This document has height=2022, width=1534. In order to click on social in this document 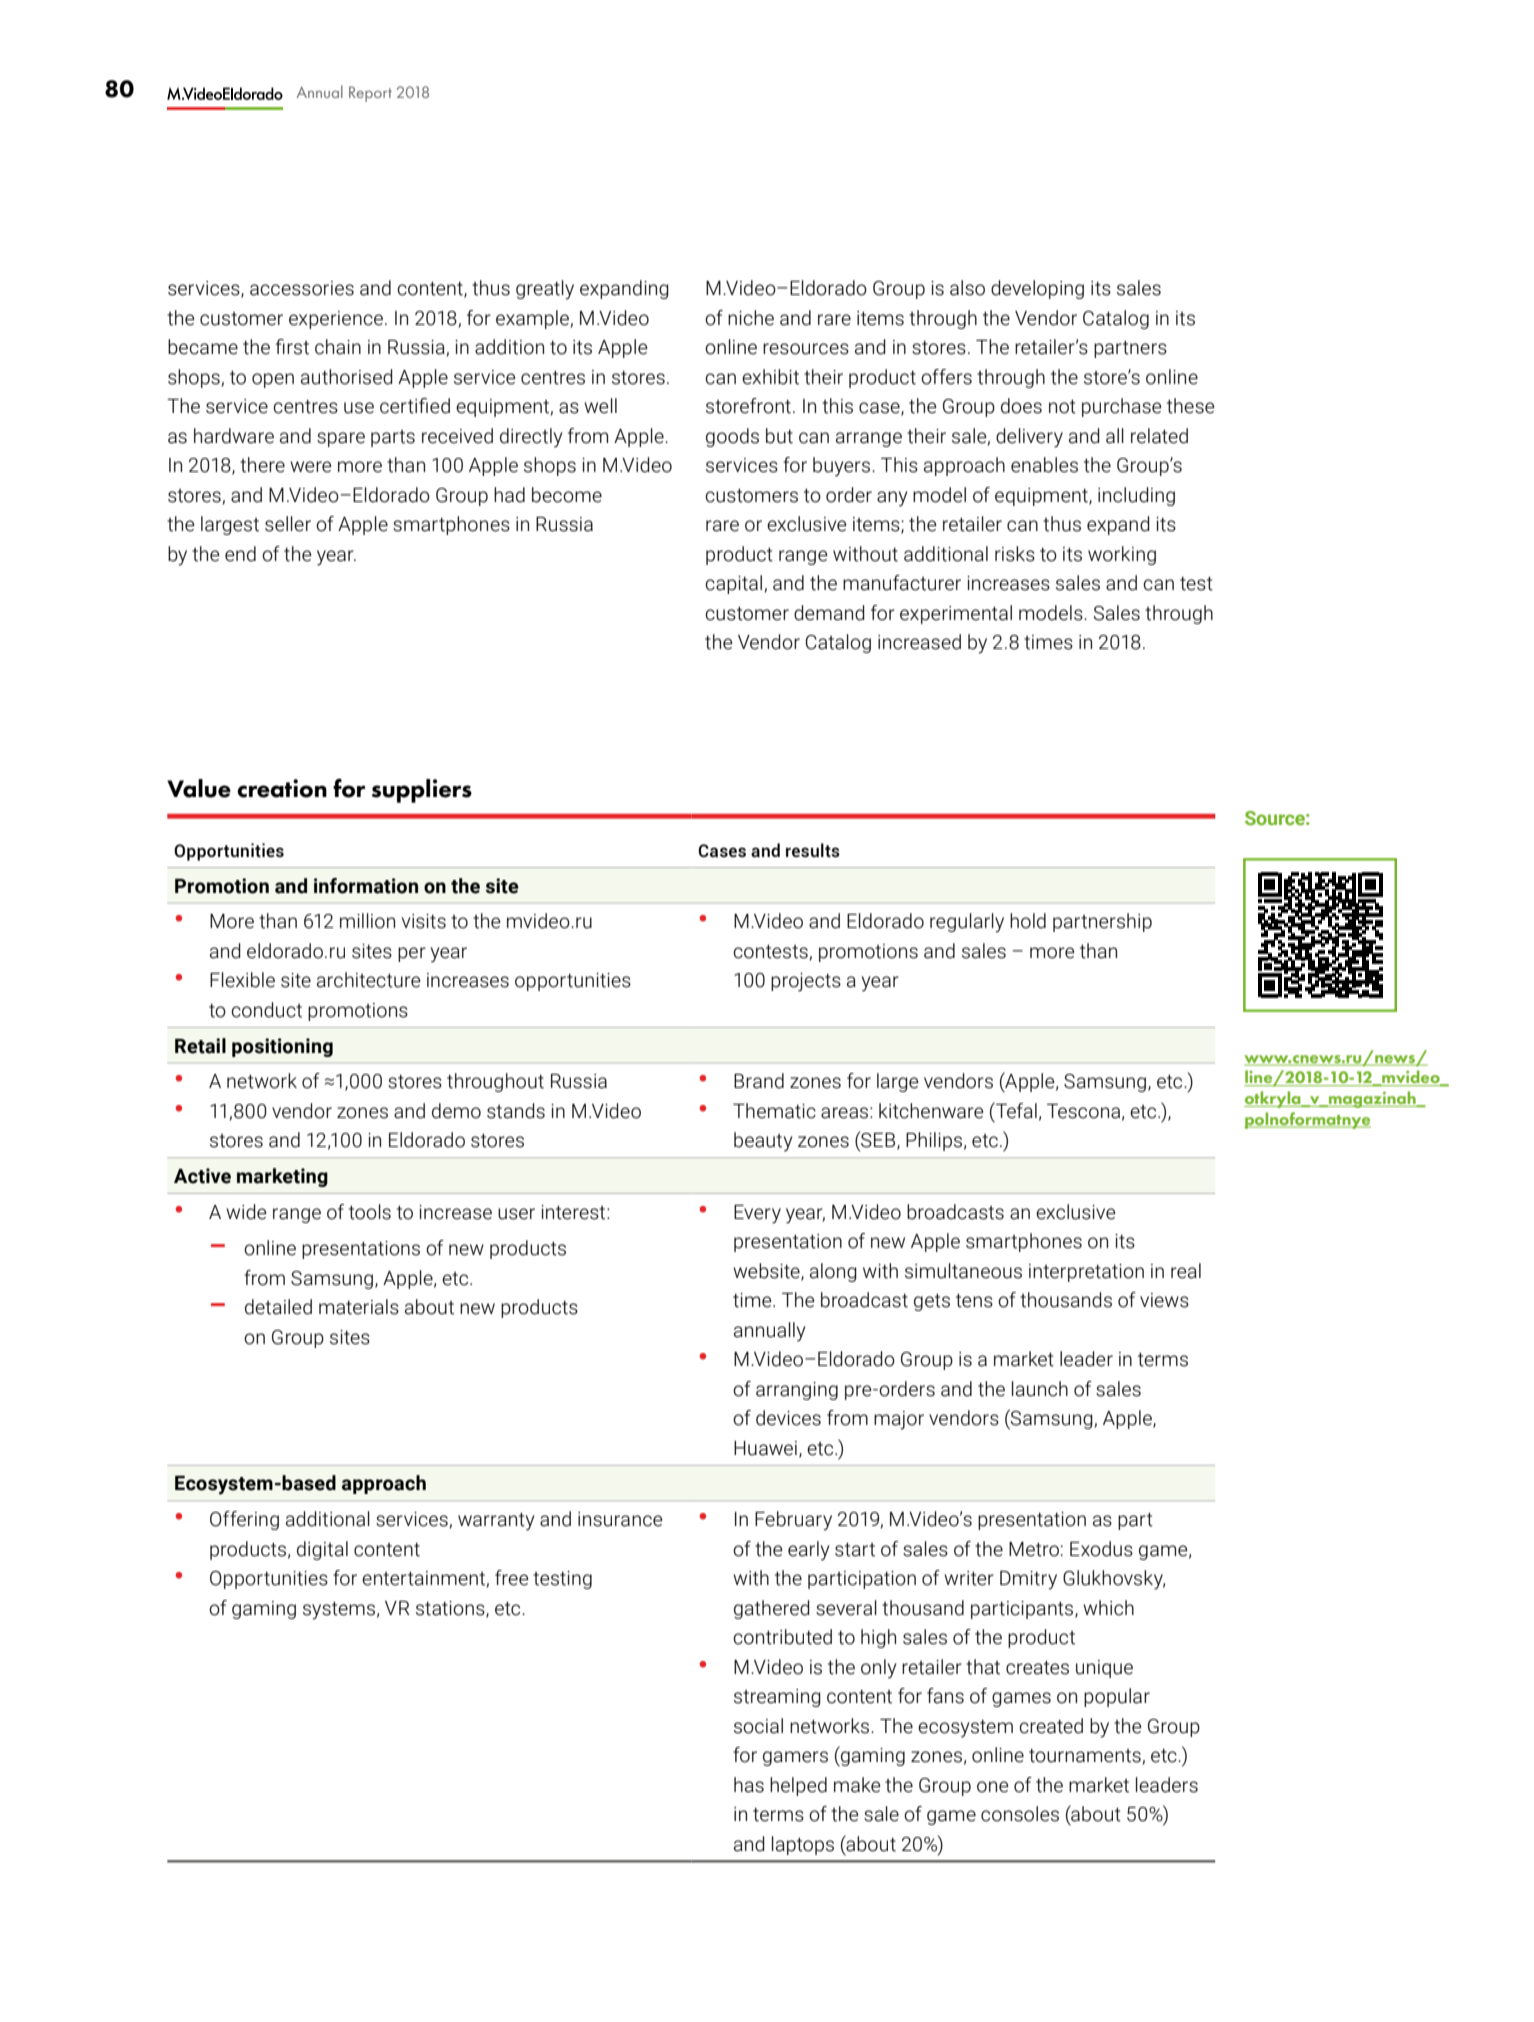, I will do `click(758, 1726)`.
